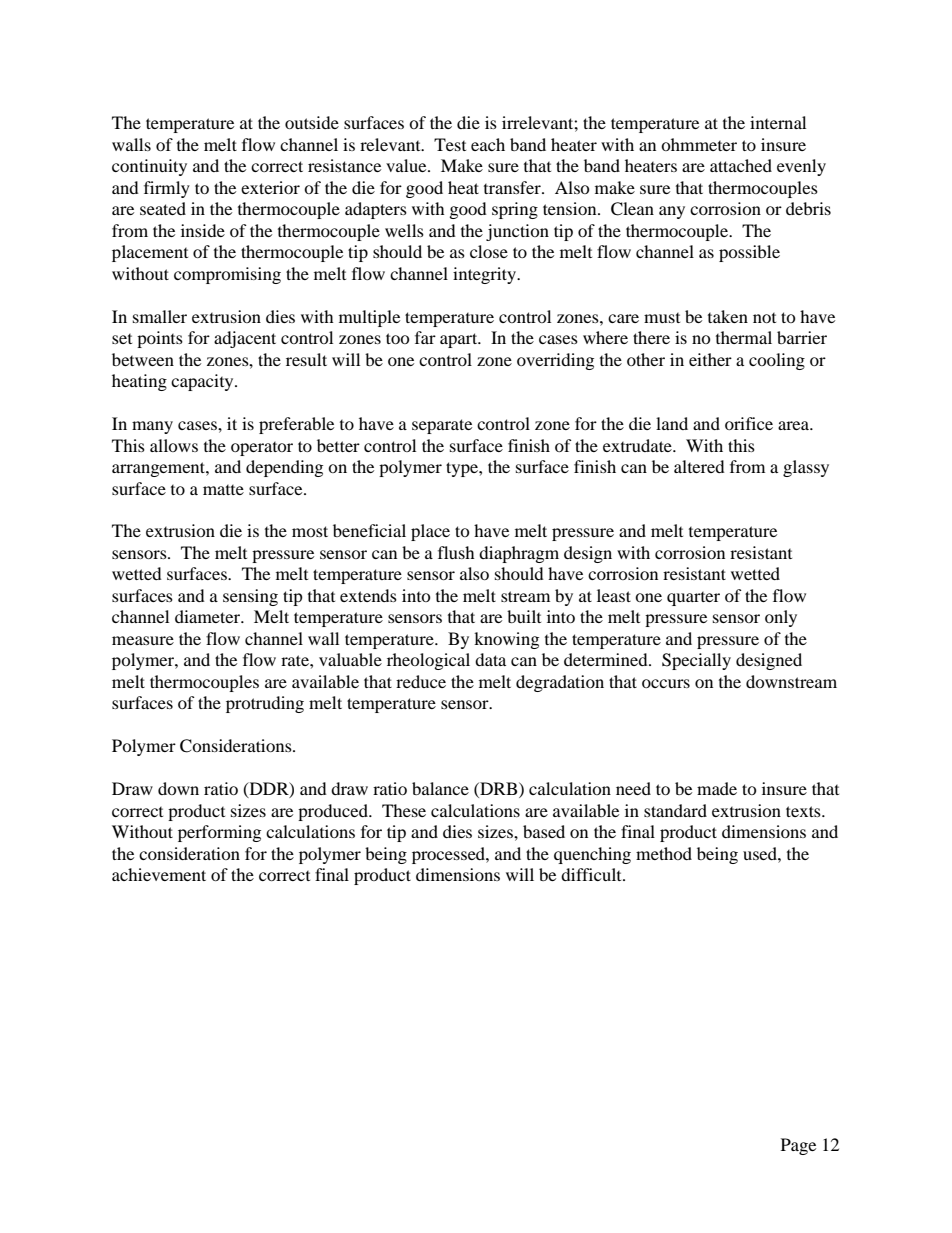 Image resolution: width=952 pixels, height=1233 pixels. Describe the element at coordinates (450, 144) in the screenshot. I see `Test` at that location.
